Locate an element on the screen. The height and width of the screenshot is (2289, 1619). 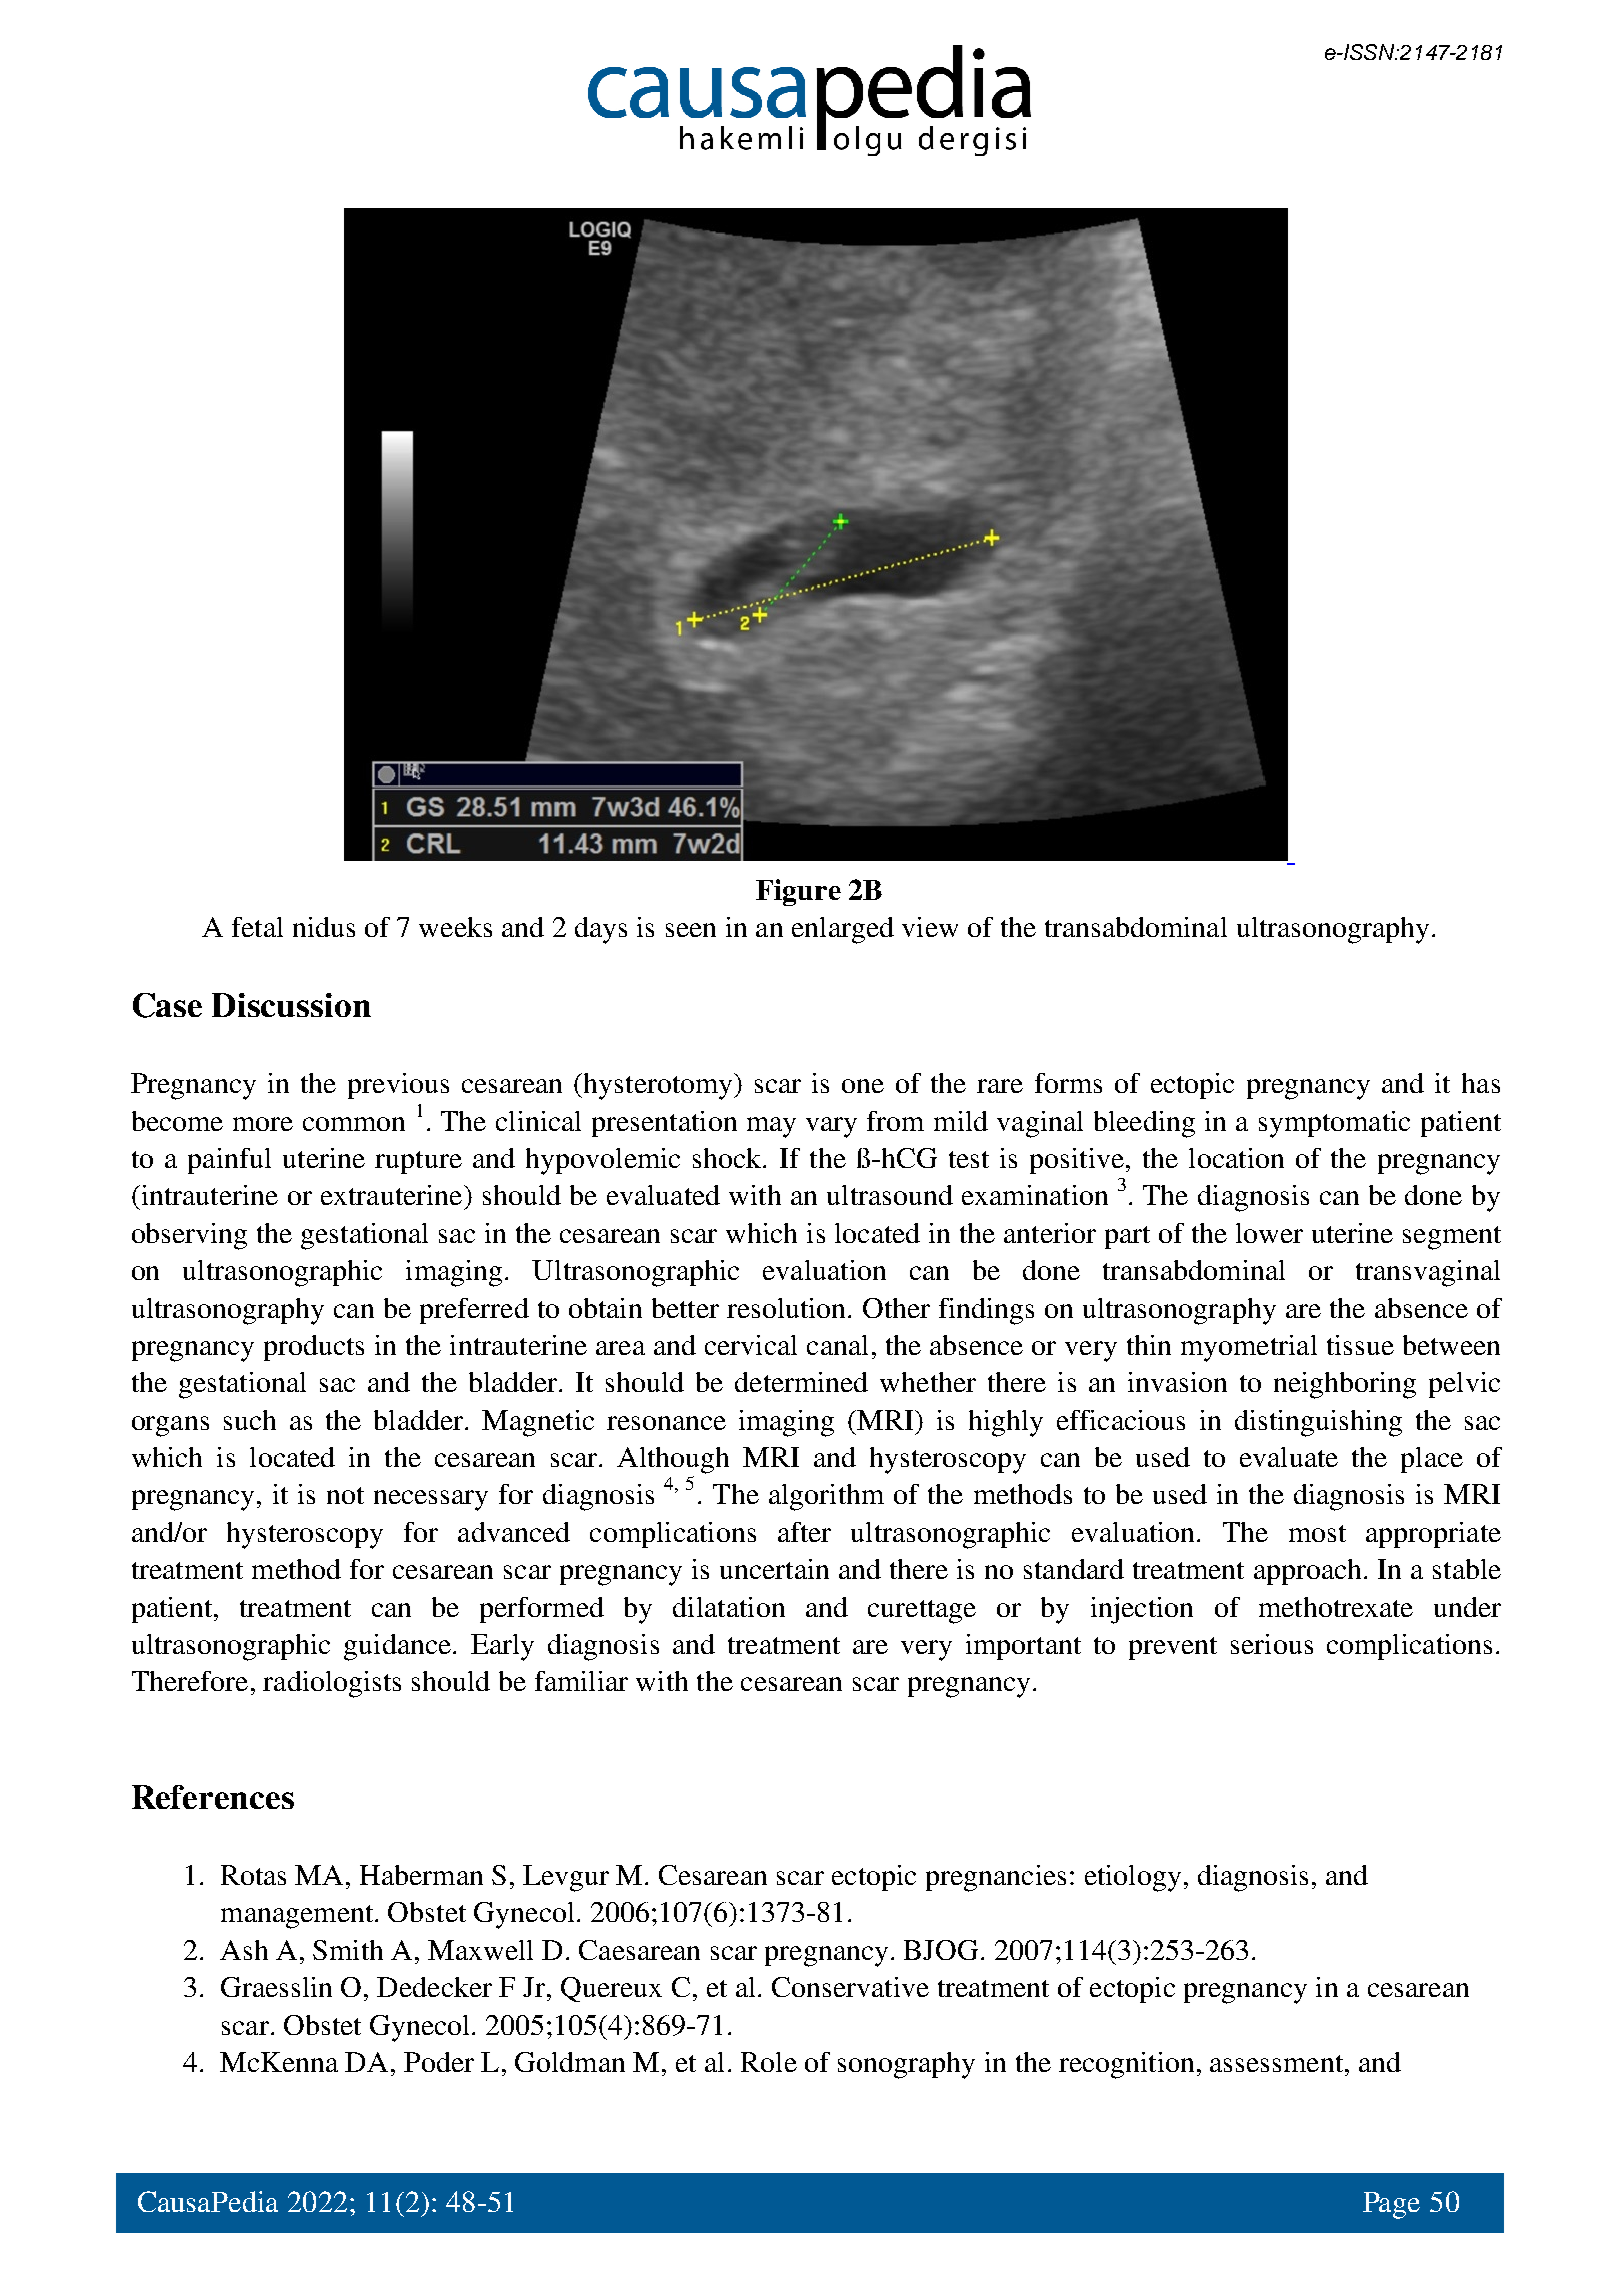
Page is located at coordinates (1391, 2205).
